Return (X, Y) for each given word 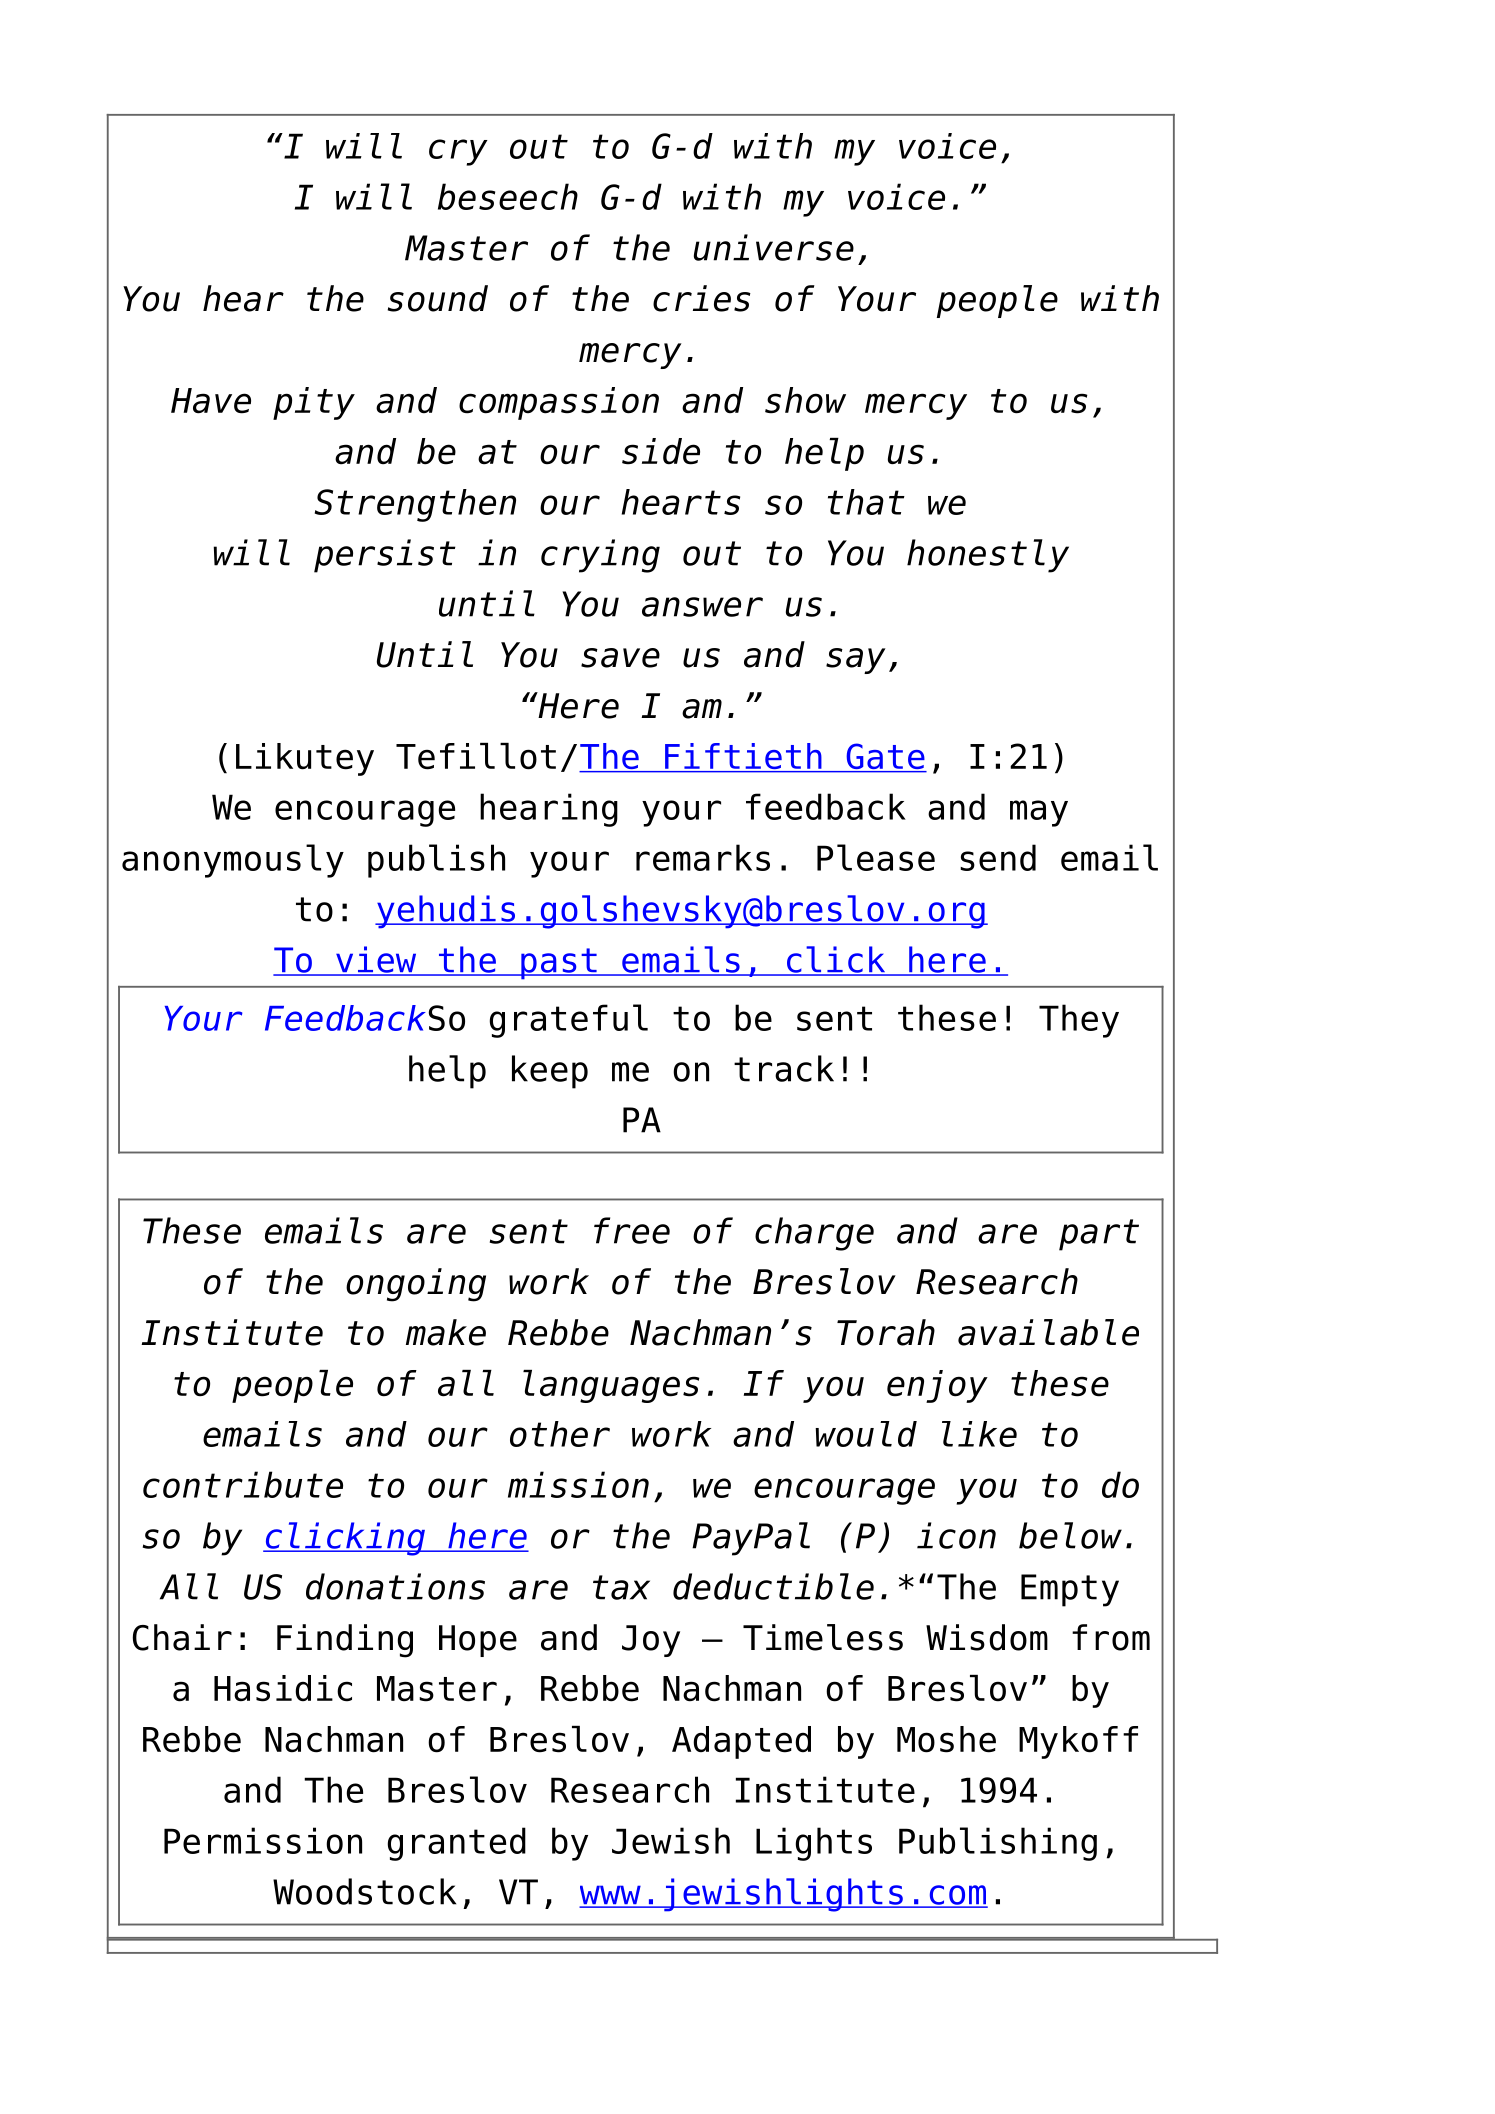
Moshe (946, 1739)
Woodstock (364, 1891)
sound (438, 298)
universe (774, 247)
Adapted (741, 1742)
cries (702, 298)
